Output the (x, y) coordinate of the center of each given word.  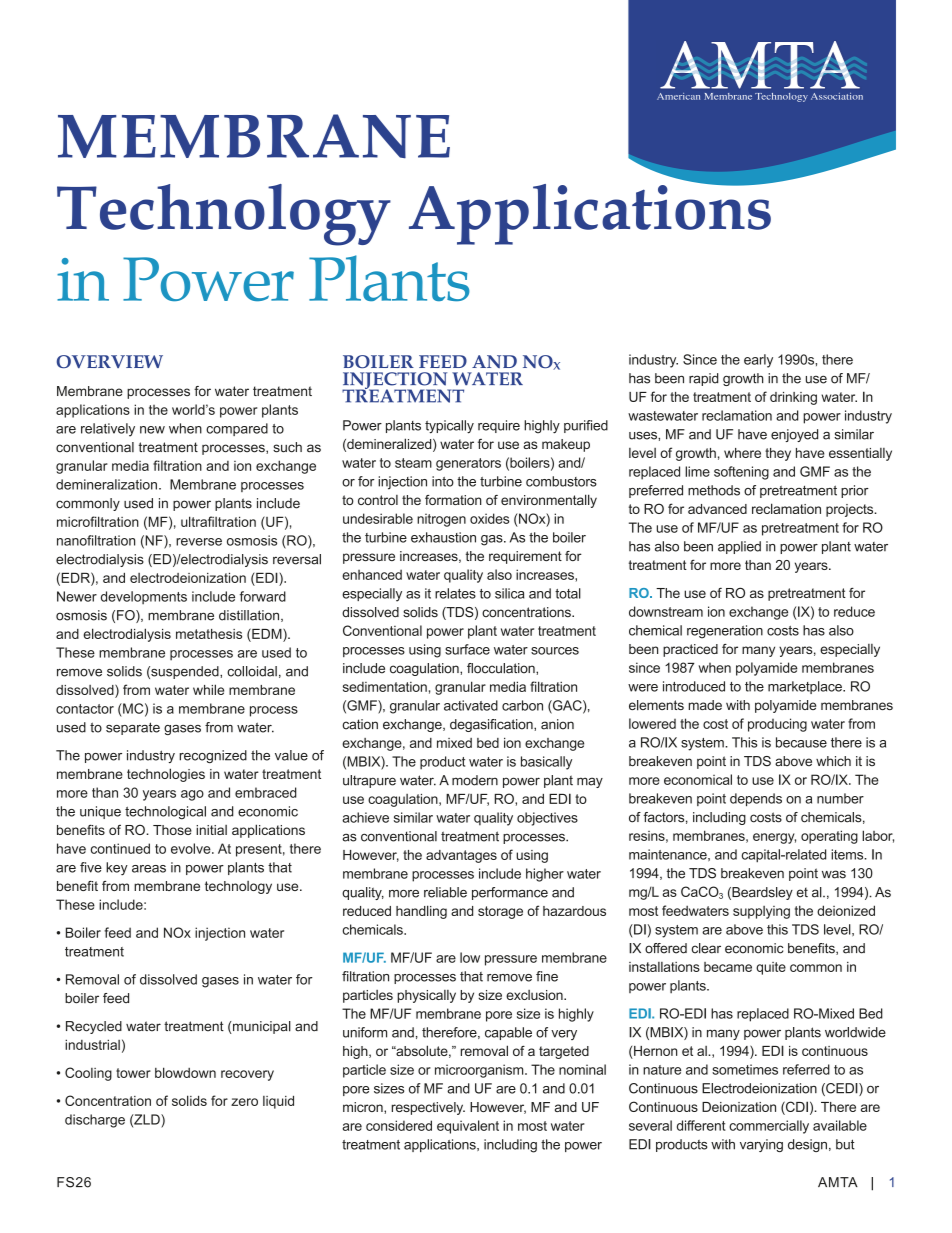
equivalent (468, 1127)
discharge (95, 1121)
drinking (793, 398)
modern (475, 780)
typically (449, 427)
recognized (213, 756)
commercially (769, 1127)
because (801, 742)
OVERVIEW (110, 361)
